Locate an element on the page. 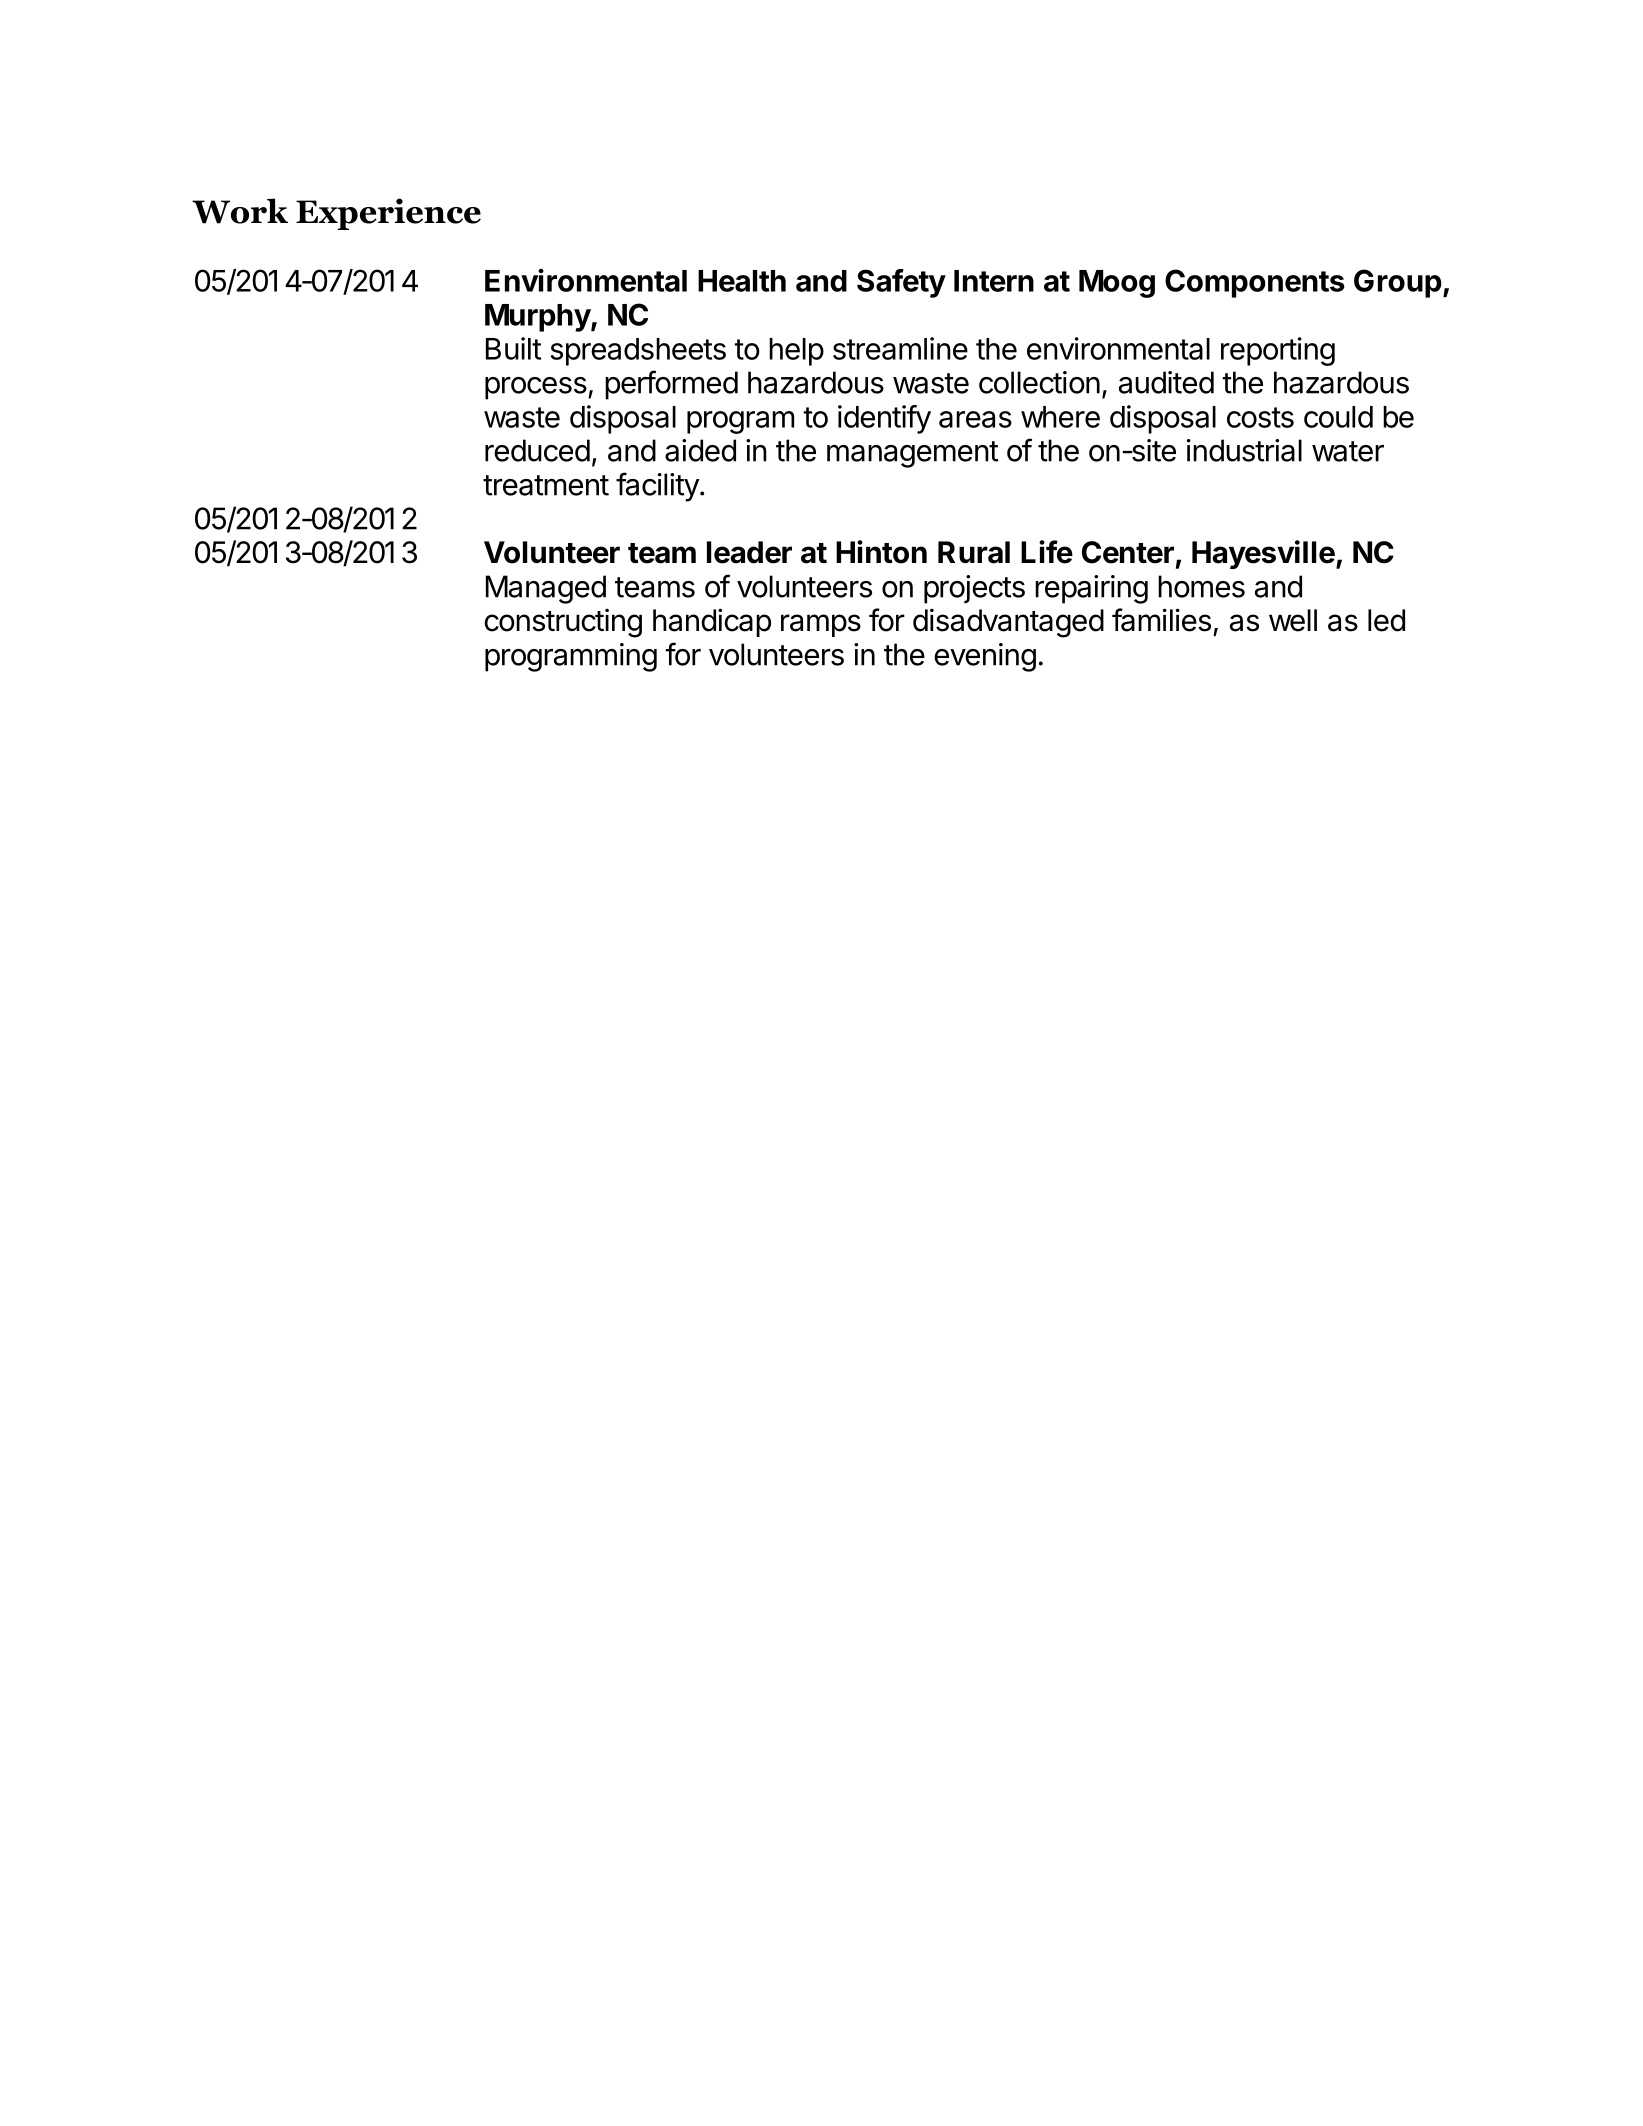  industrial is located at coordinates (1244, 450).
